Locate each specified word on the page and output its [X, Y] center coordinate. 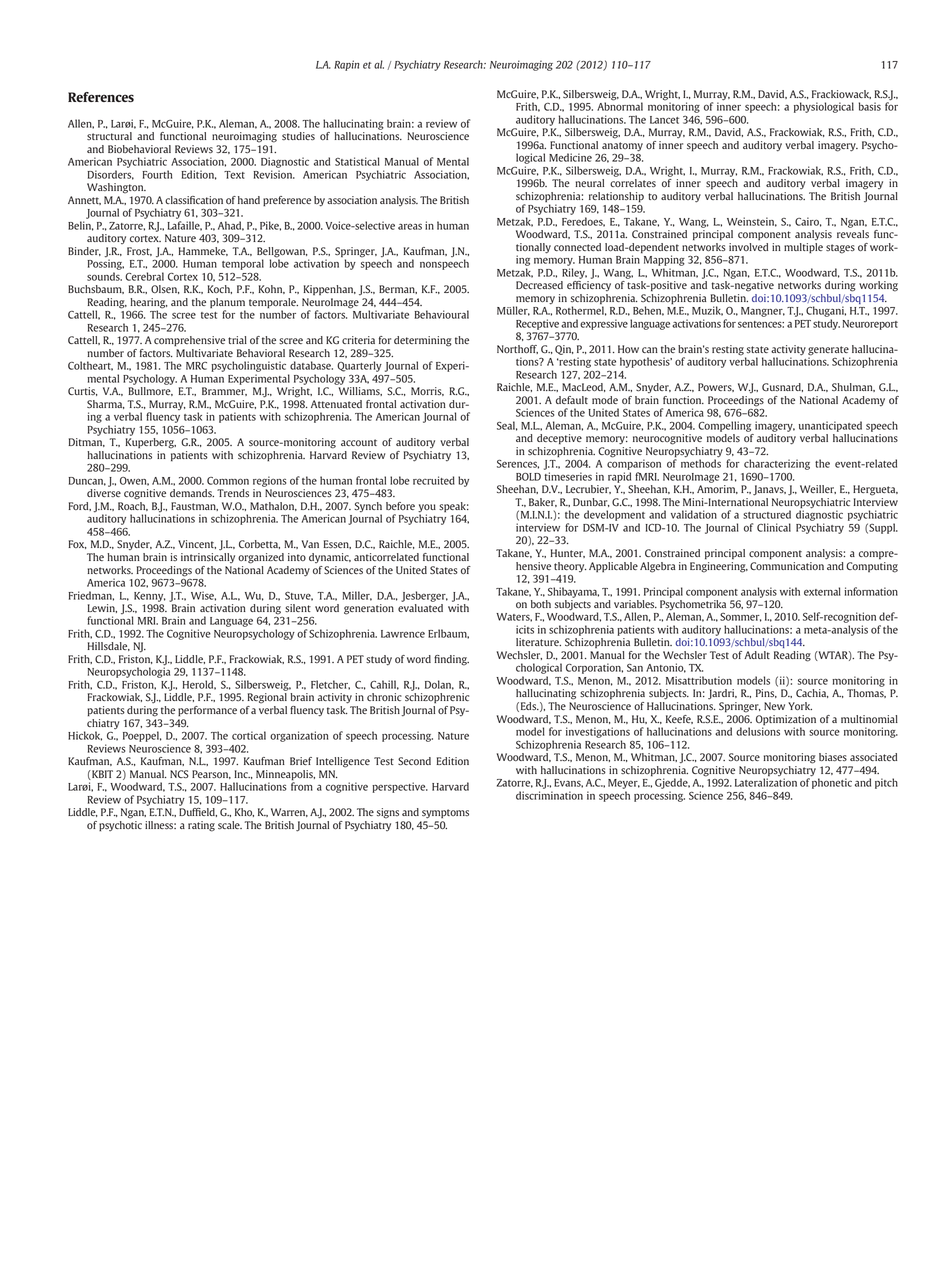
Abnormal [620, 105]
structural [109, 136]
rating [201, 826]
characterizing [777, 464]
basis [870, 106]
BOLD [528, 477]
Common [228, 481]
